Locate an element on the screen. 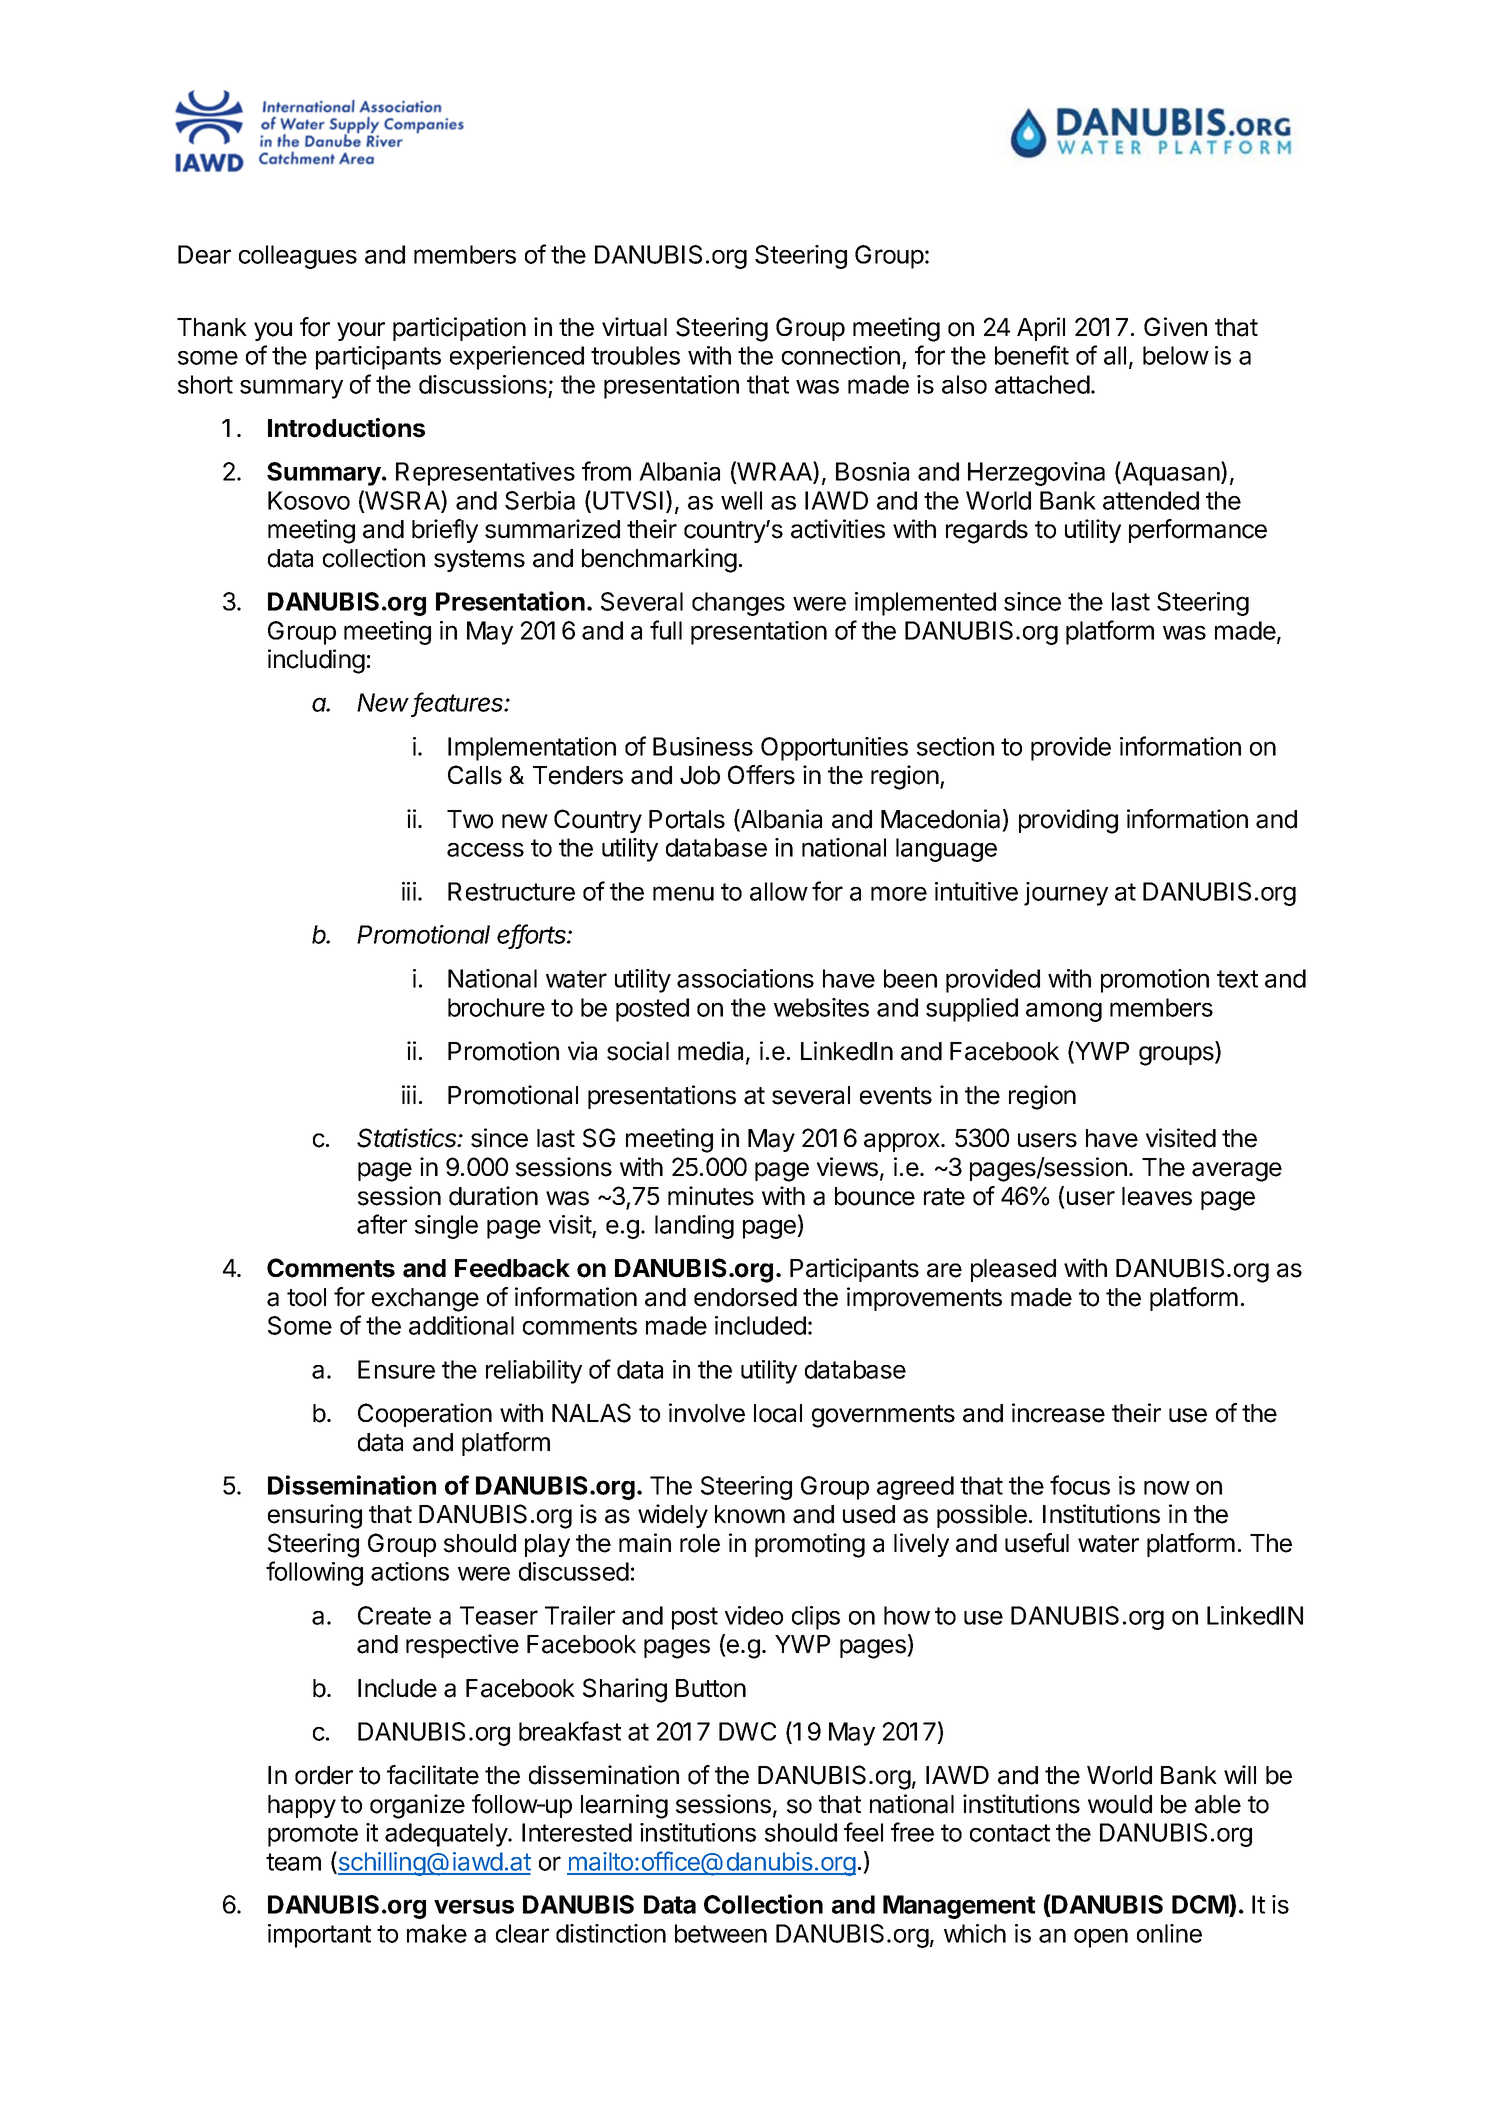 This screenshot has height=2102, width=1487. known is located at coordinates (750, 1514).
